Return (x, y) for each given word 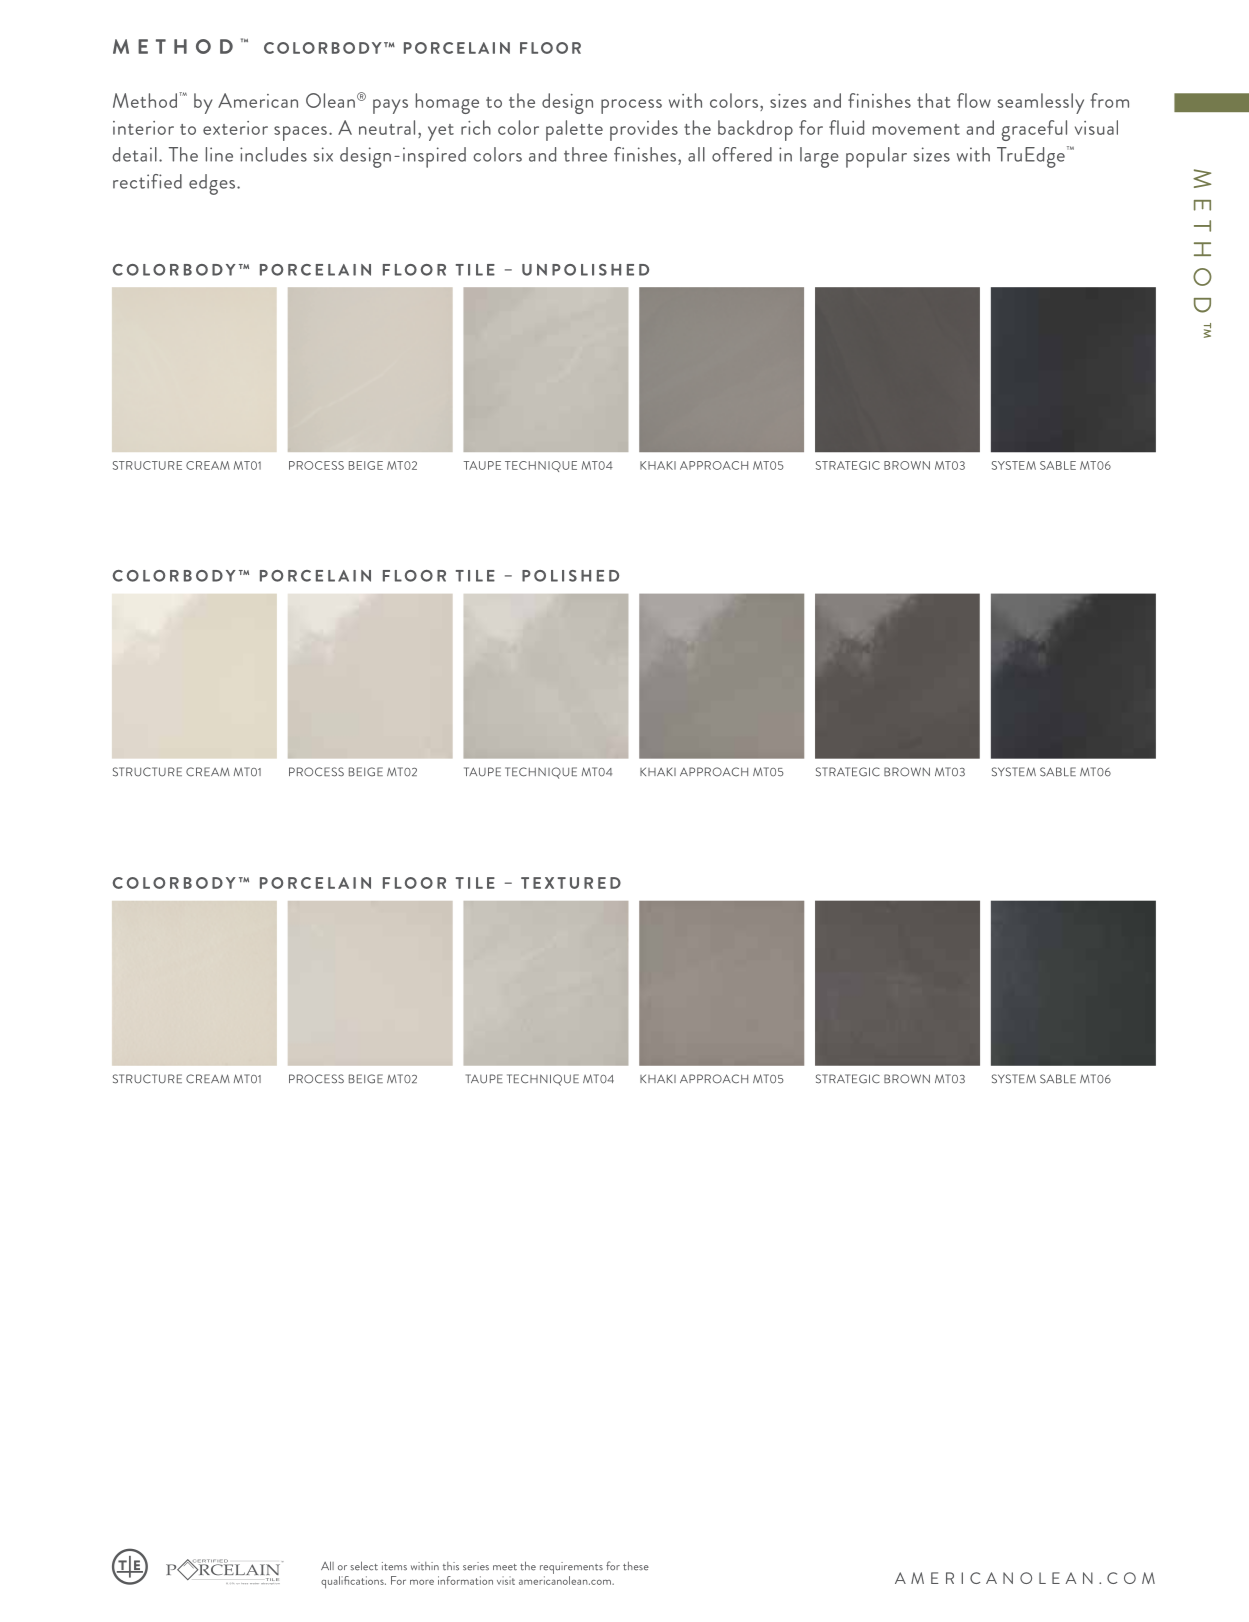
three (585, 154)
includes (273, 154)
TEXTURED (571, 883)
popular (876, 157)
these (636, 1566)
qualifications (353, 1582)
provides (644, 130)
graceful (1034, 130)
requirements (571, 1568)
